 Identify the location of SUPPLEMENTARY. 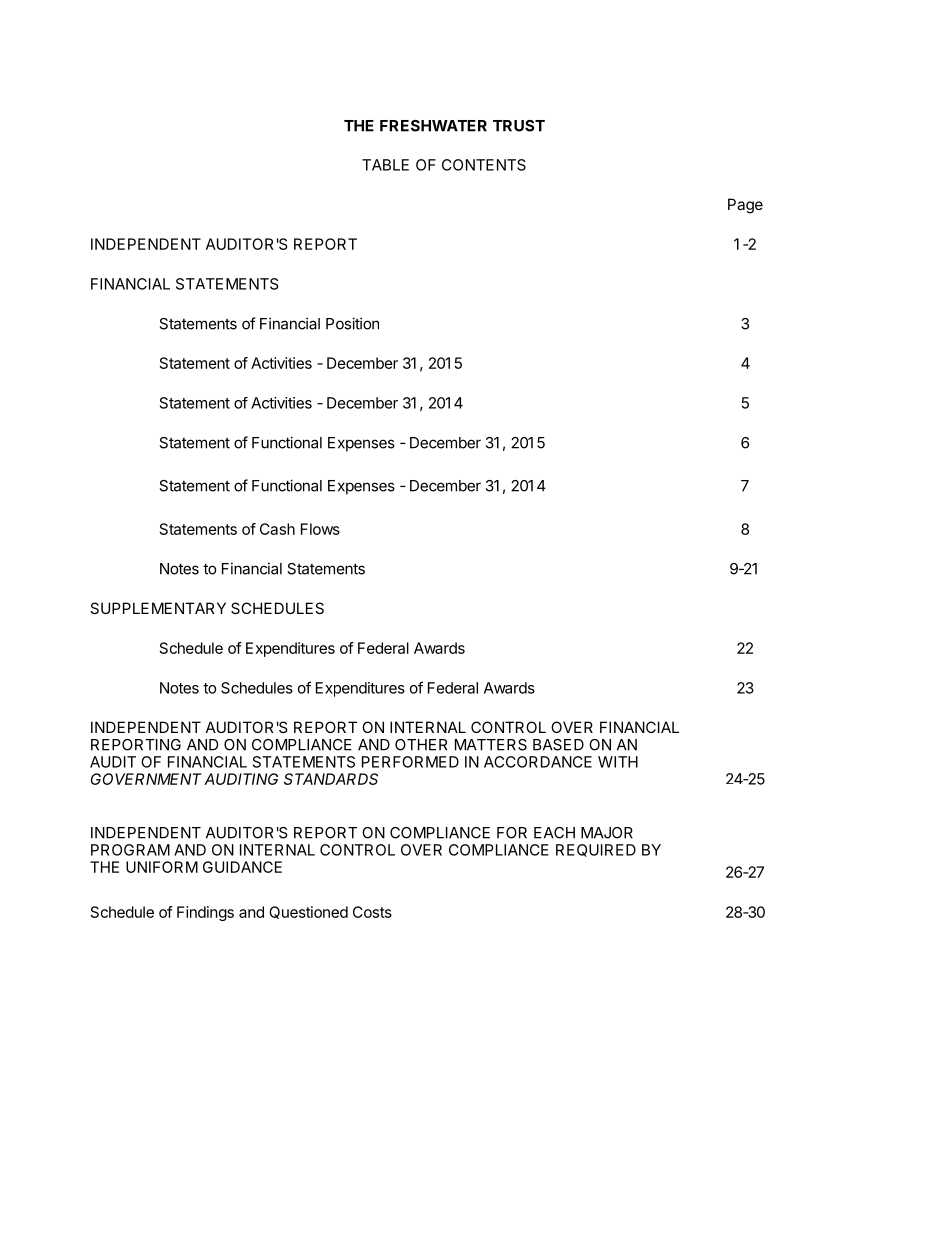
(158, 608).
